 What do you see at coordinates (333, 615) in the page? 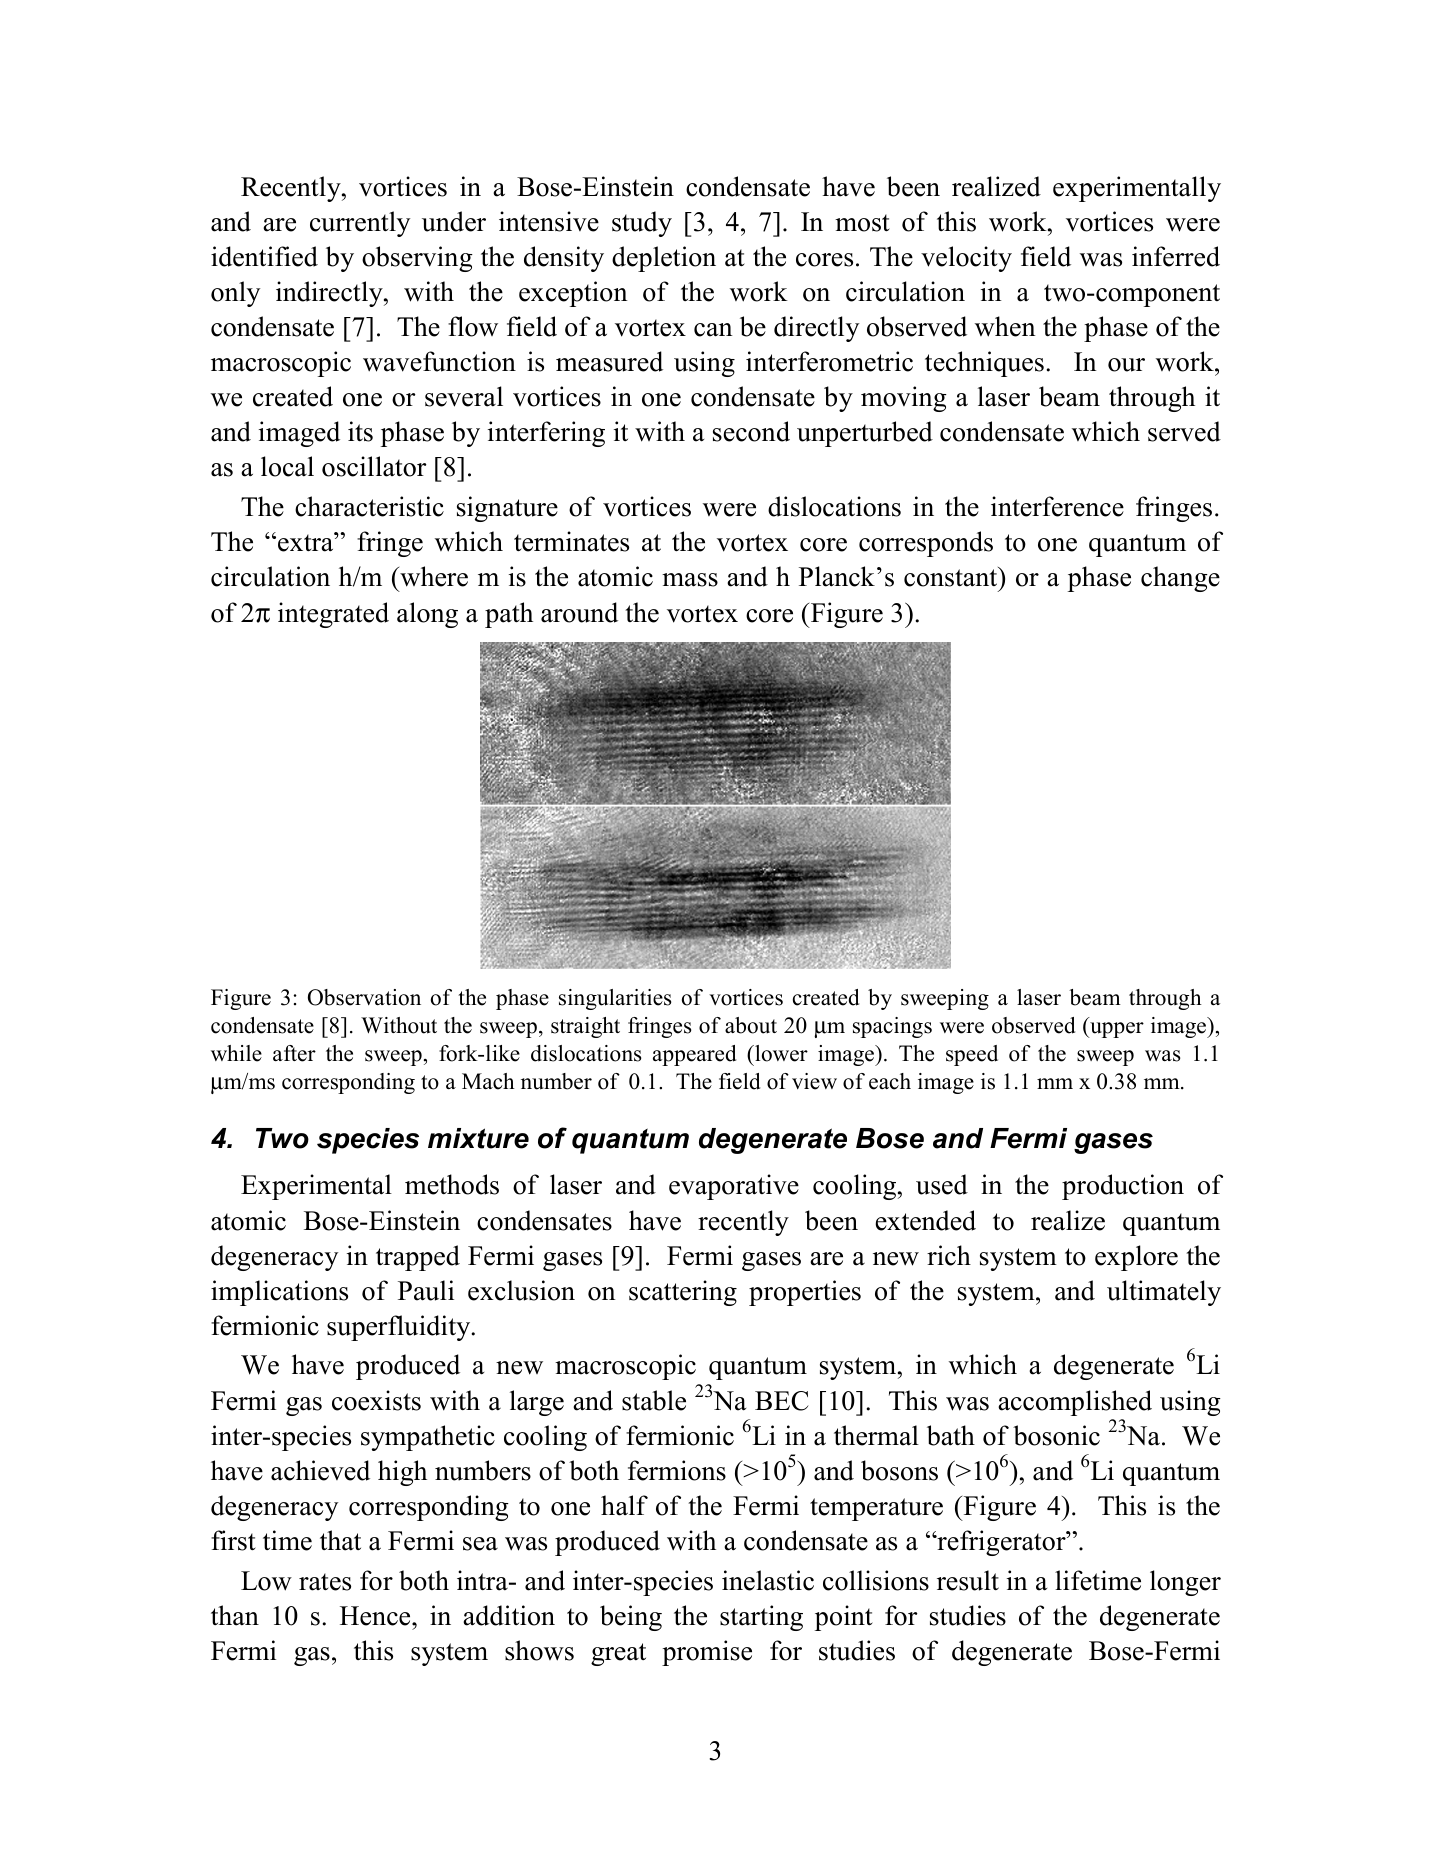
I see `integrated` at bounding box center [333, 615].
